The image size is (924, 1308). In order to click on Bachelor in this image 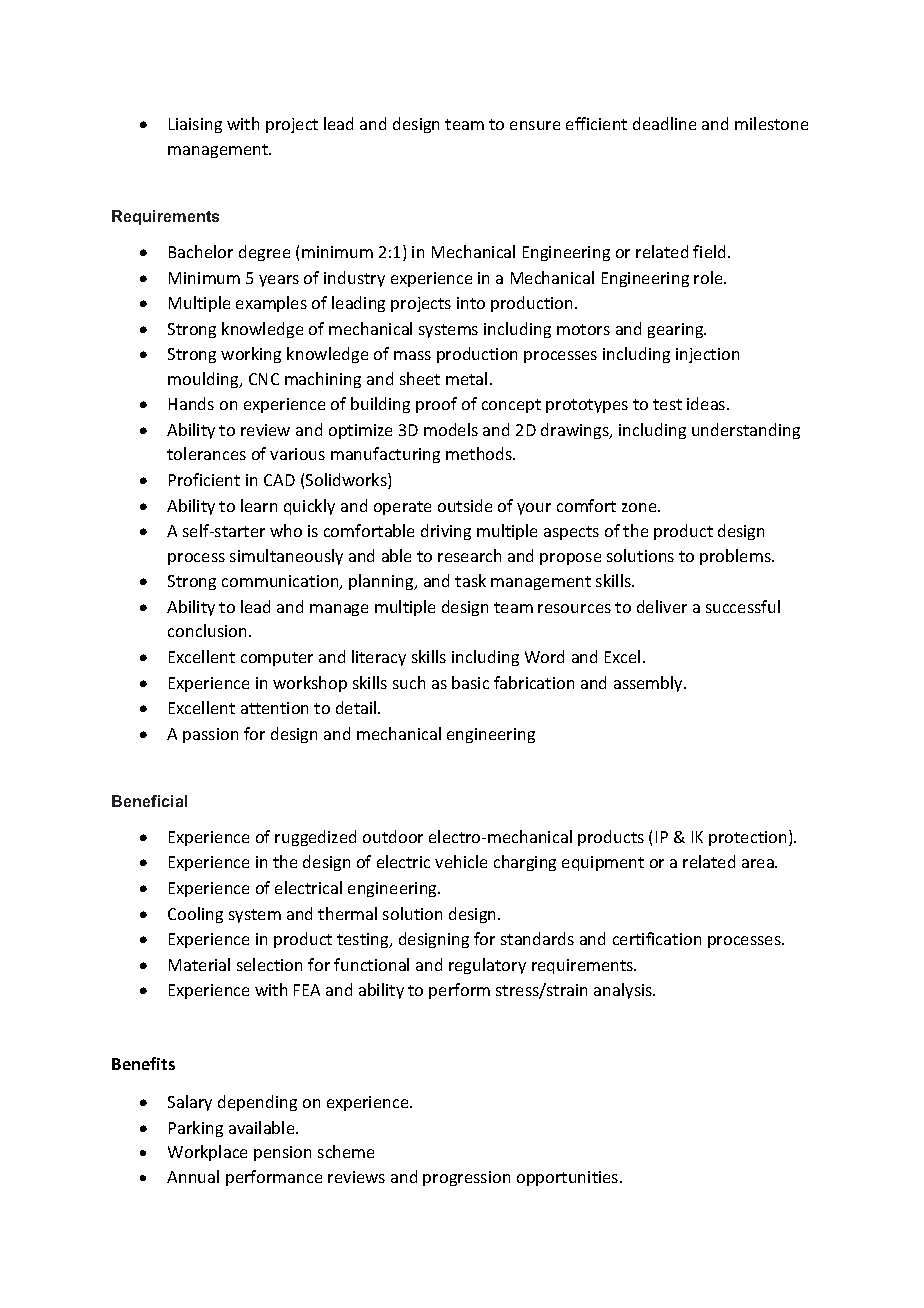, I will do `click(201, 251)`.
